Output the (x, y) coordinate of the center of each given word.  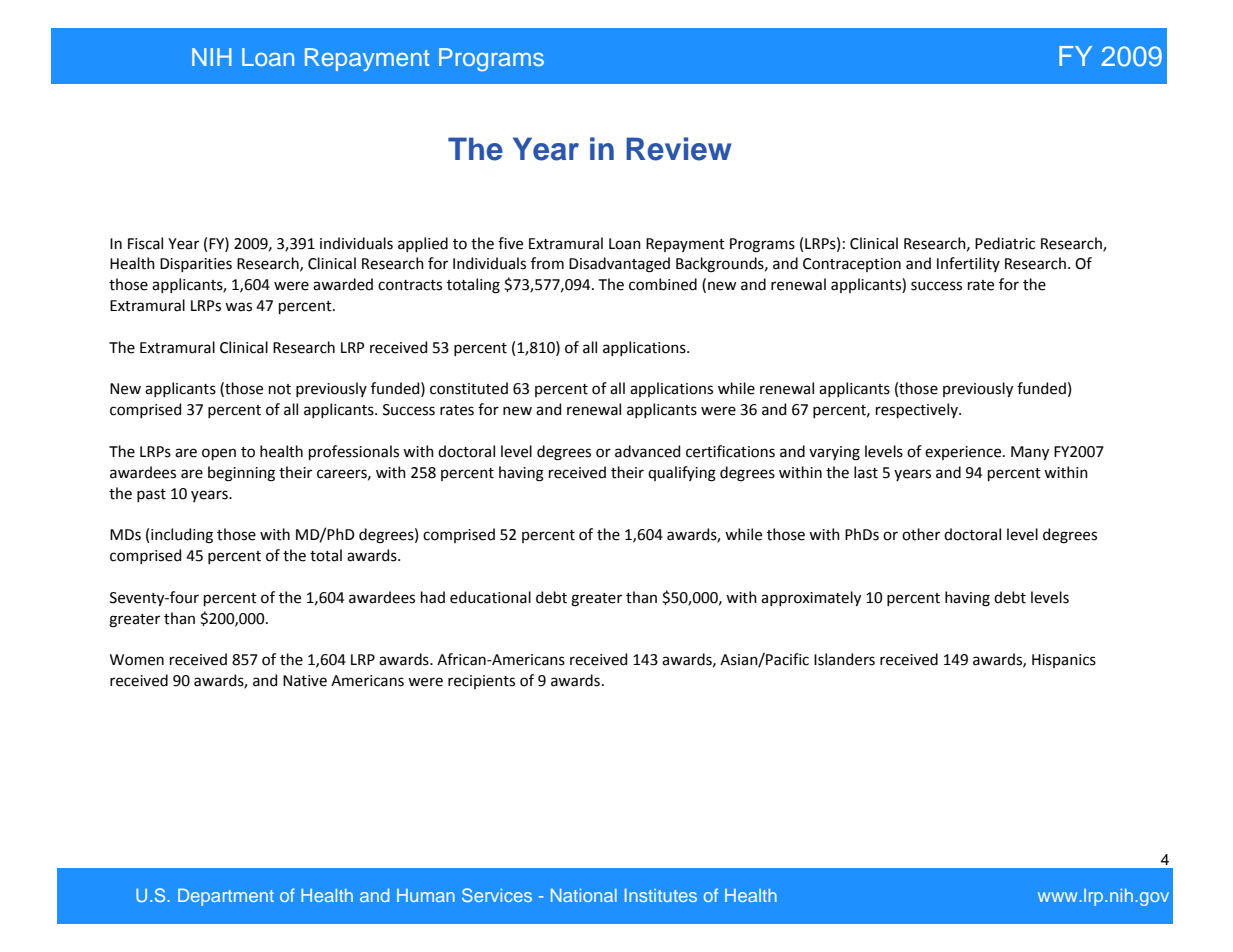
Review (679, 149)
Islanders (844, 659)
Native (305, 681)
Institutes (661, 895)
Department (226, 897)
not (280, 389)
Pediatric (1005, 243)
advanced (647, 451)
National (584, 895)
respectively (918, 410)
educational (490, 597)
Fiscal (145, 243)
